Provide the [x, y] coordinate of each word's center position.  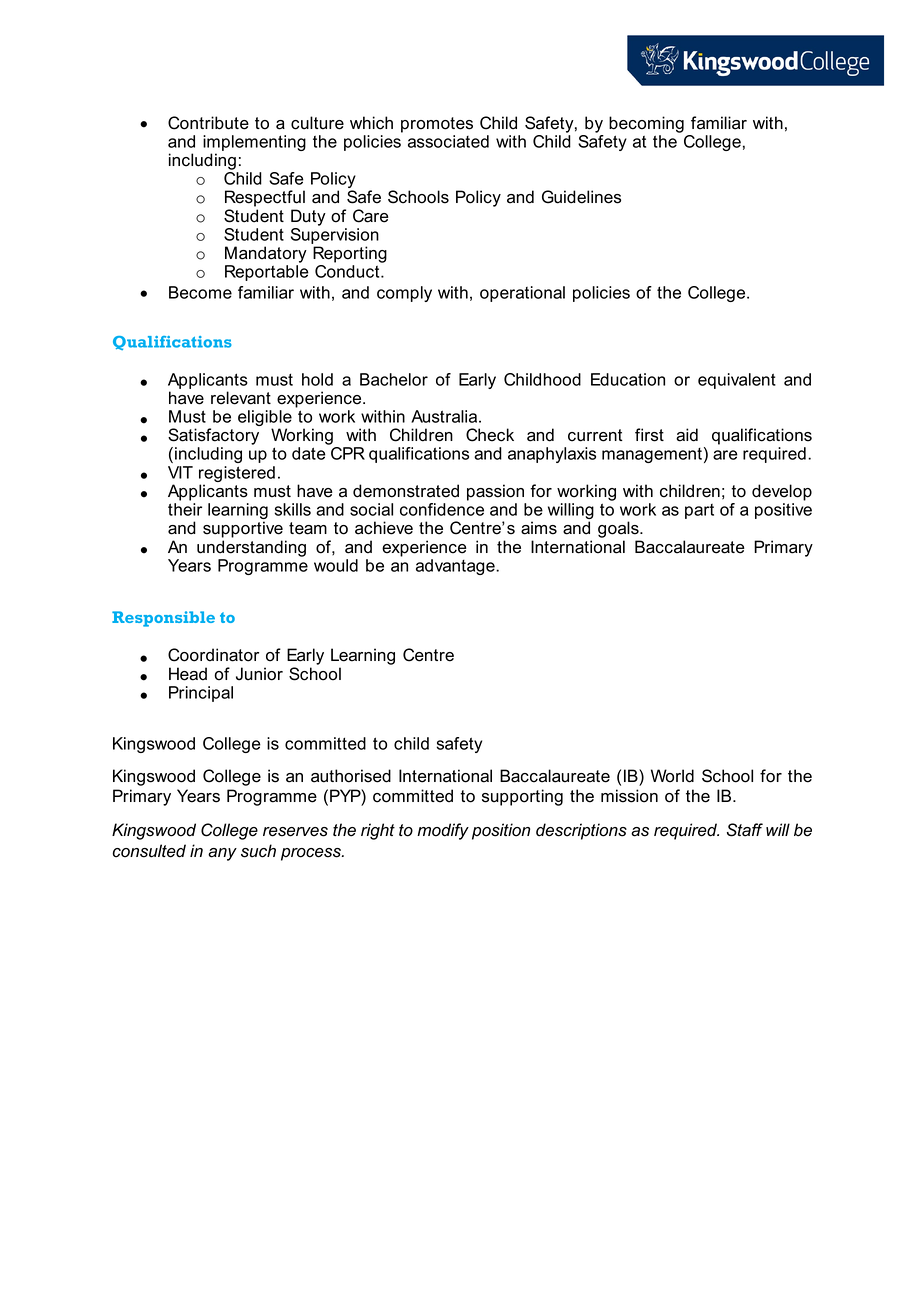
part [699, 511]
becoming [646, 124]
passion [495, 492]
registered [237, 475]
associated [448, 141]
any [222, 854]
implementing [254, 144]
